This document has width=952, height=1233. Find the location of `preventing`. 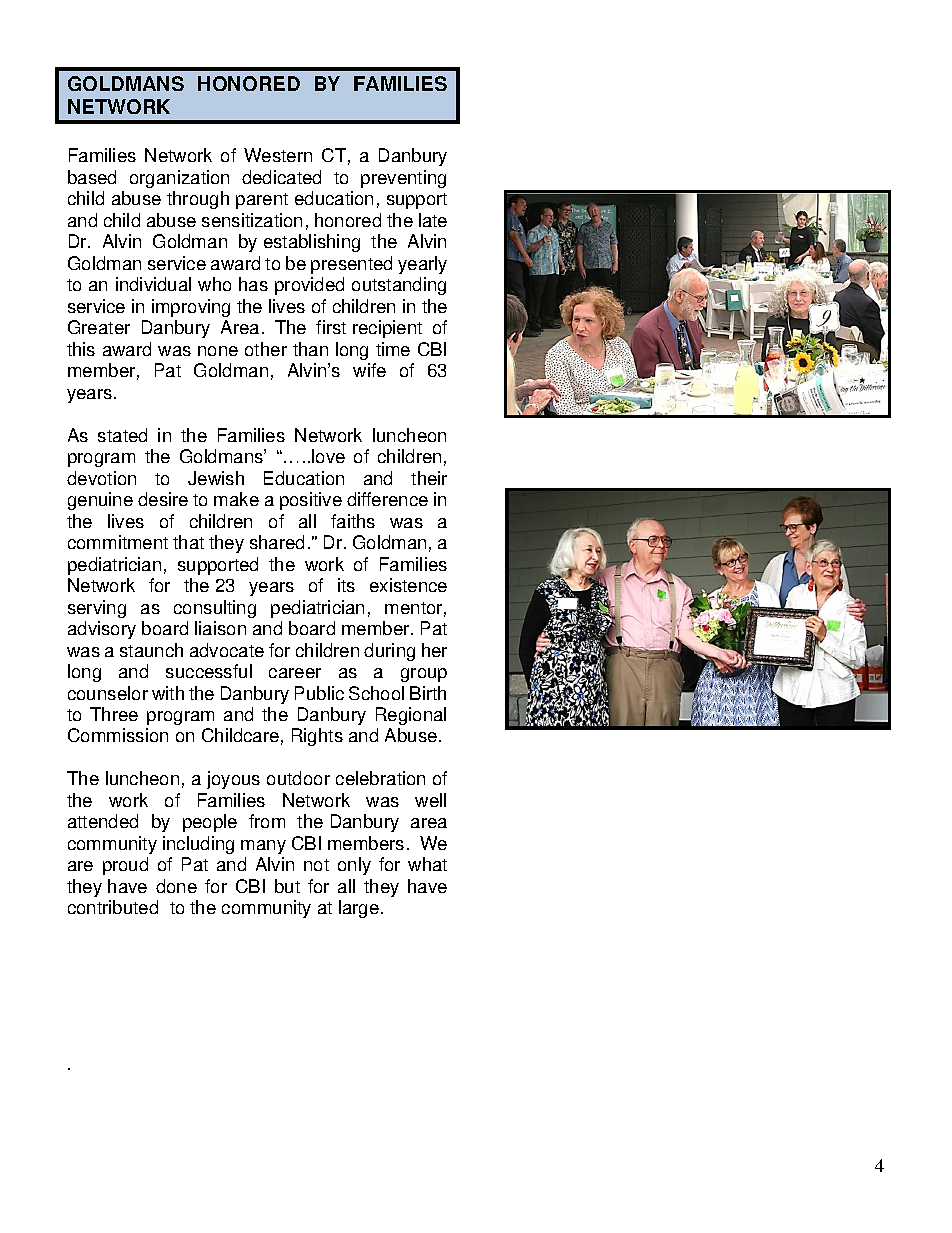

preventing is located at coordinates (403, 179).
